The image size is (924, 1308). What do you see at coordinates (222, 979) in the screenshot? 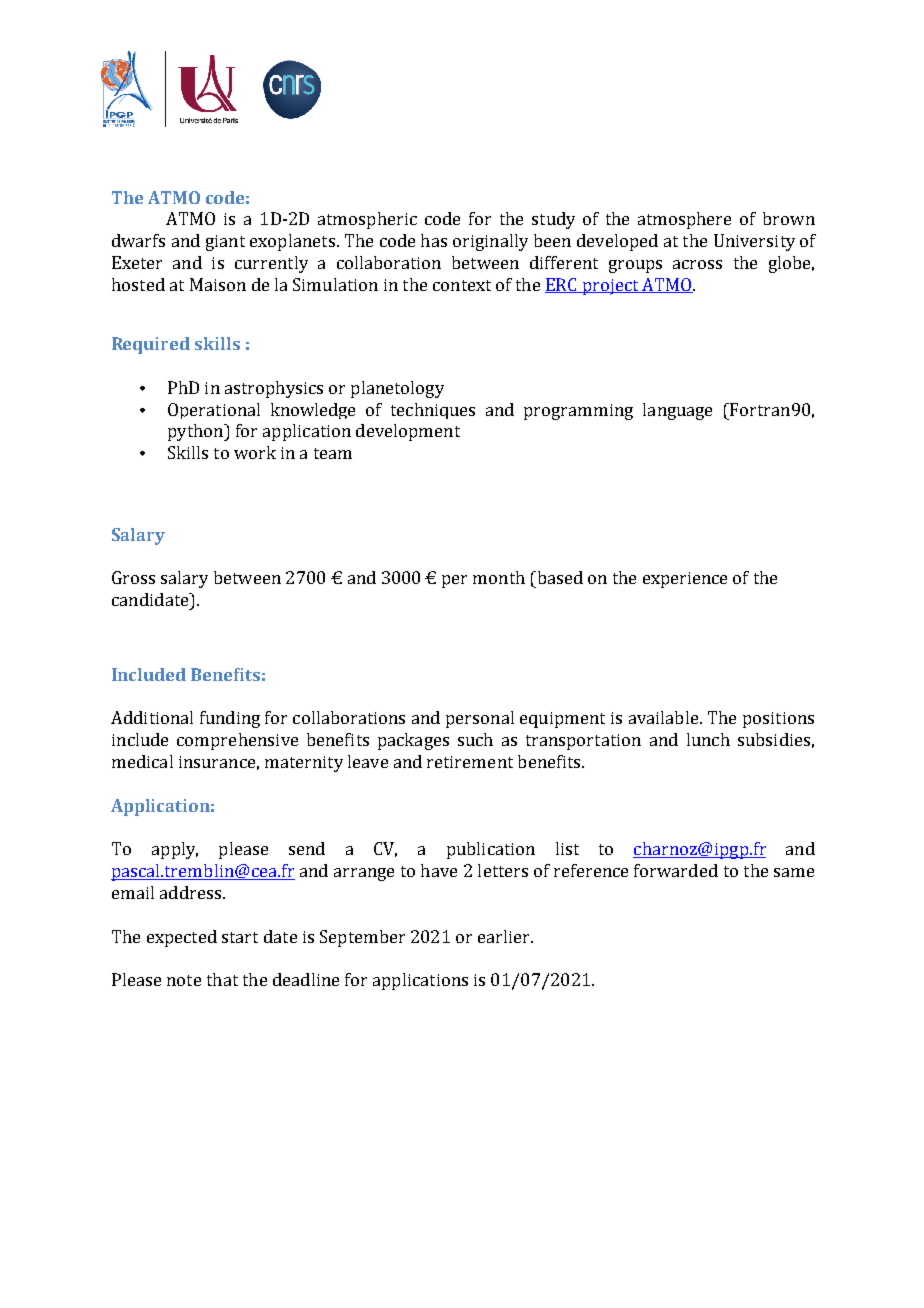
I see `that` at bounding box center [222, 979].
